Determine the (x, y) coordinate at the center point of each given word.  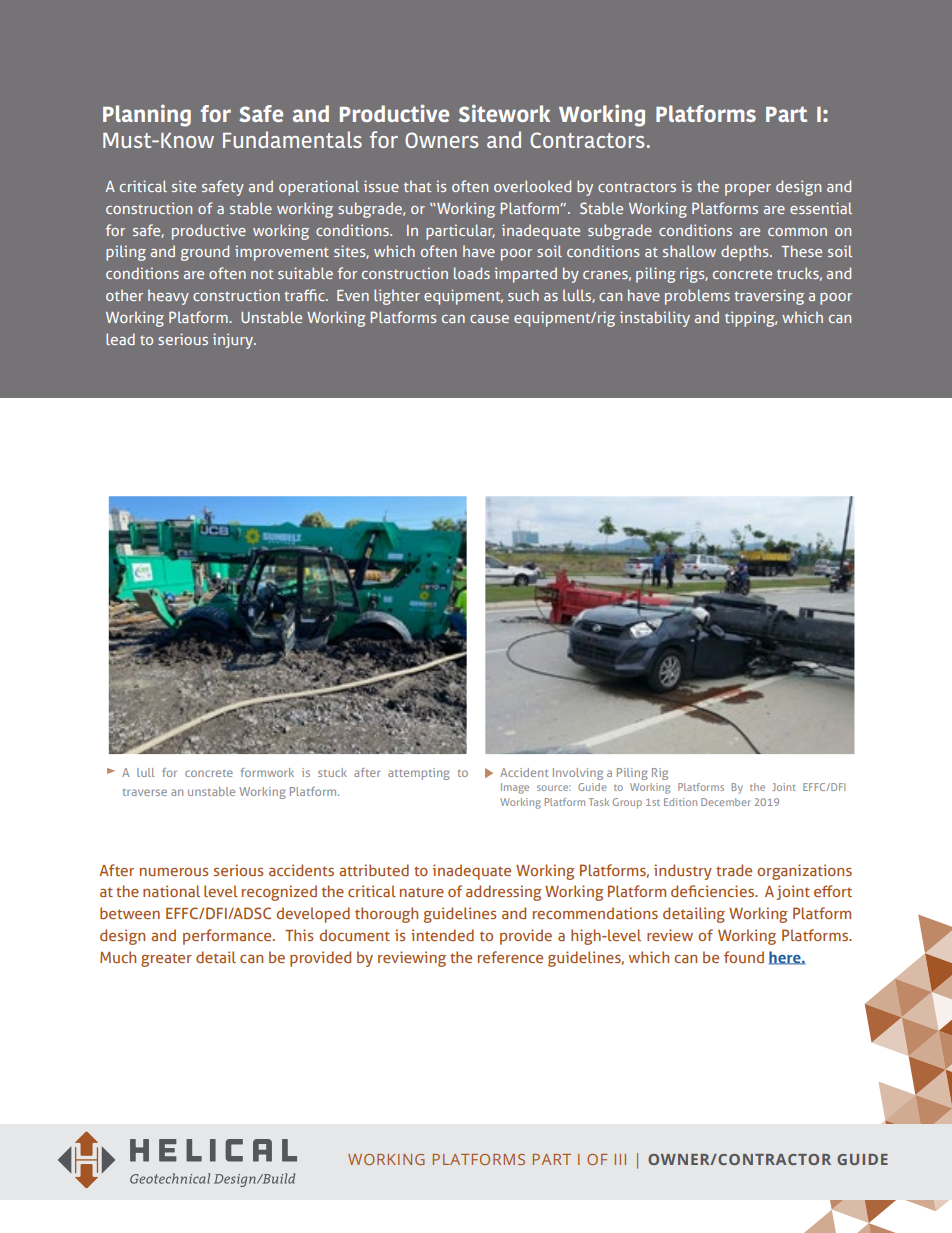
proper (748, 190)
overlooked (532, 186)
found (744, 957)
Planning (147, 115)
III (620, 1159)
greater (166, 960)
